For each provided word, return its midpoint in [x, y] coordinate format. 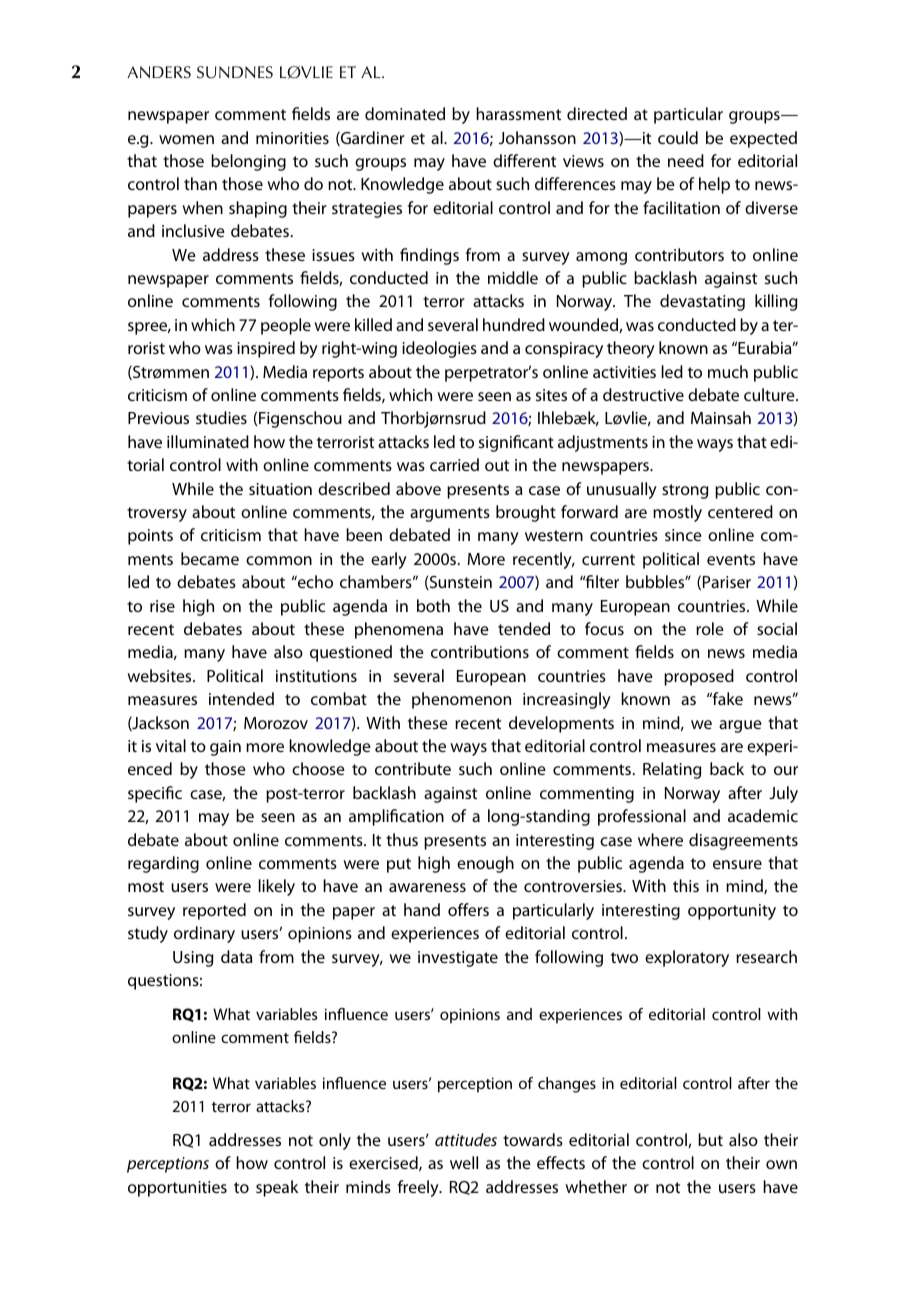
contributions [480, 651]
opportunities [177, 1189]
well [464, 1162]
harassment [518, 113]
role [710, 628]
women [186, 139]
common [279, 560]
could [678, 137]
